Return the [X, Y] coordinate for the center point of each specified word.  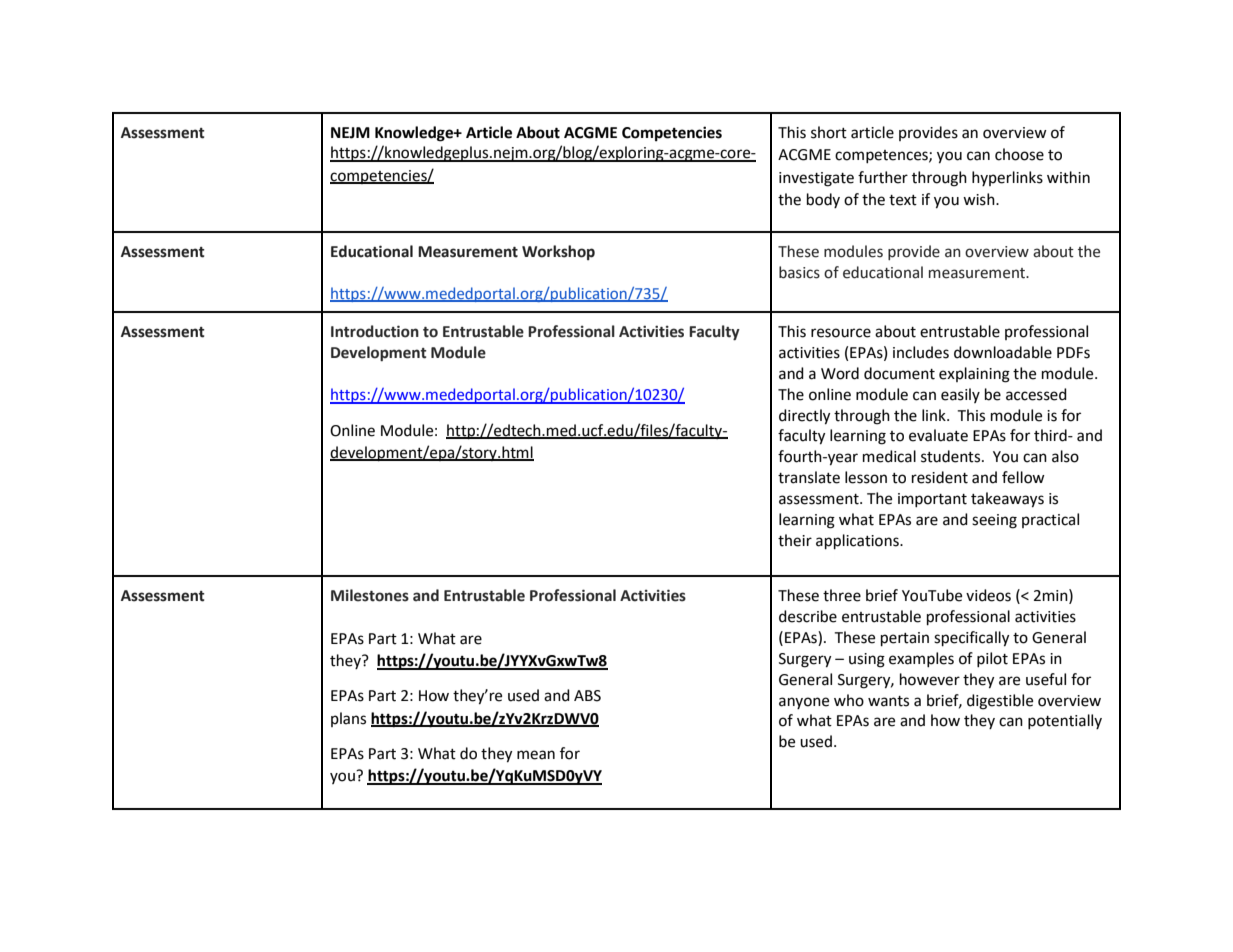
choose [1019, 154]
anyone [804, 703]
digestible [1000, 702]
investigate [816, 179]
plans [348, 719]
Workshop [558, 252]
